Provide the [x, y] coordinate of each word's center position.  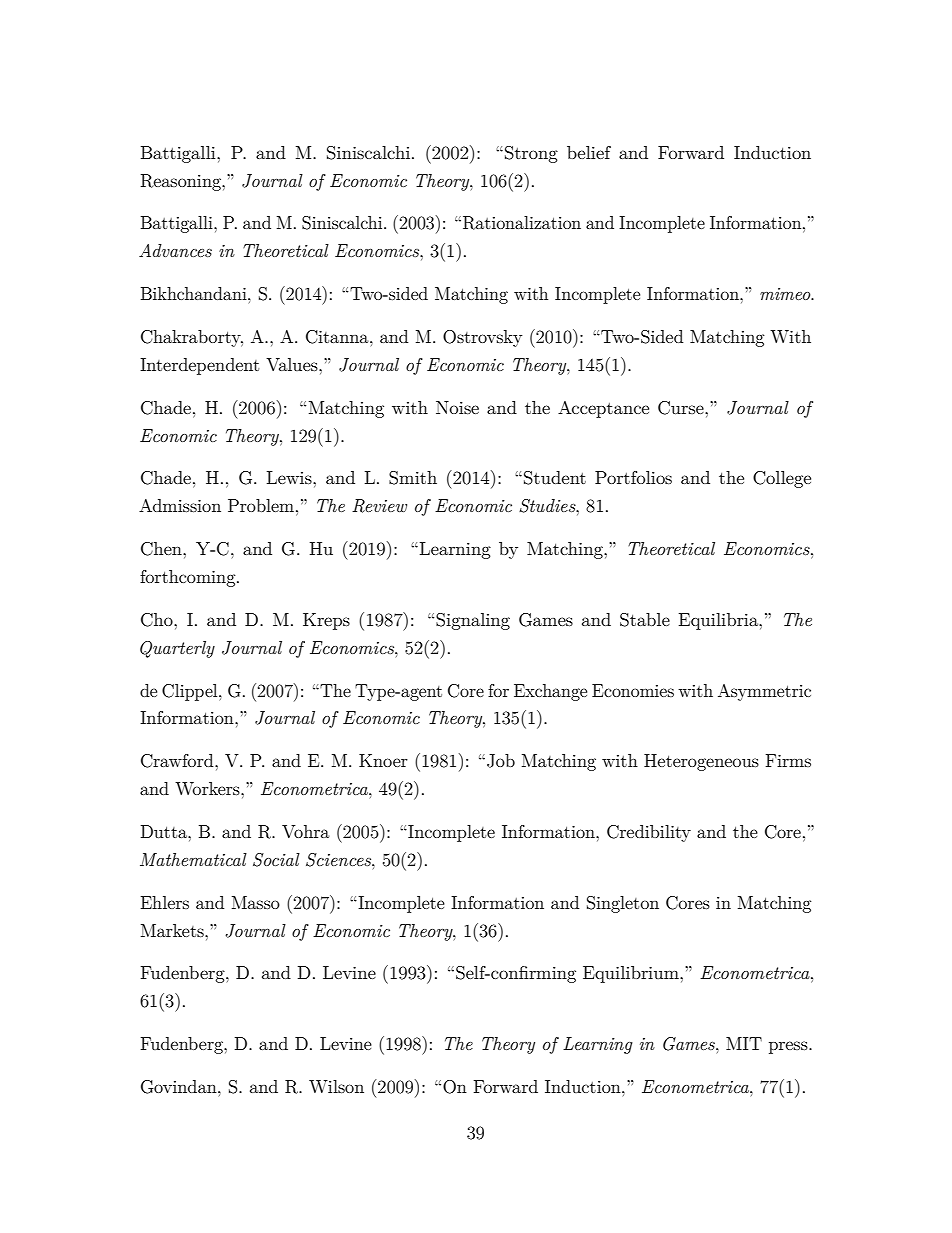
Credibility [649, 833]
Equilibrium [632, 974]
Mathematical [193, 859]
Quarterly [177, 649]
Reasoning [182, 182]
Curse [682, 408]
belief [589, 152]
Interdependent [199, 366]
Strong [531, 154]
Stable [645, 620]
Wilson [336, 1086]
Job [501, 761]
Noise [457, 407]
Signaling [473, 621]
